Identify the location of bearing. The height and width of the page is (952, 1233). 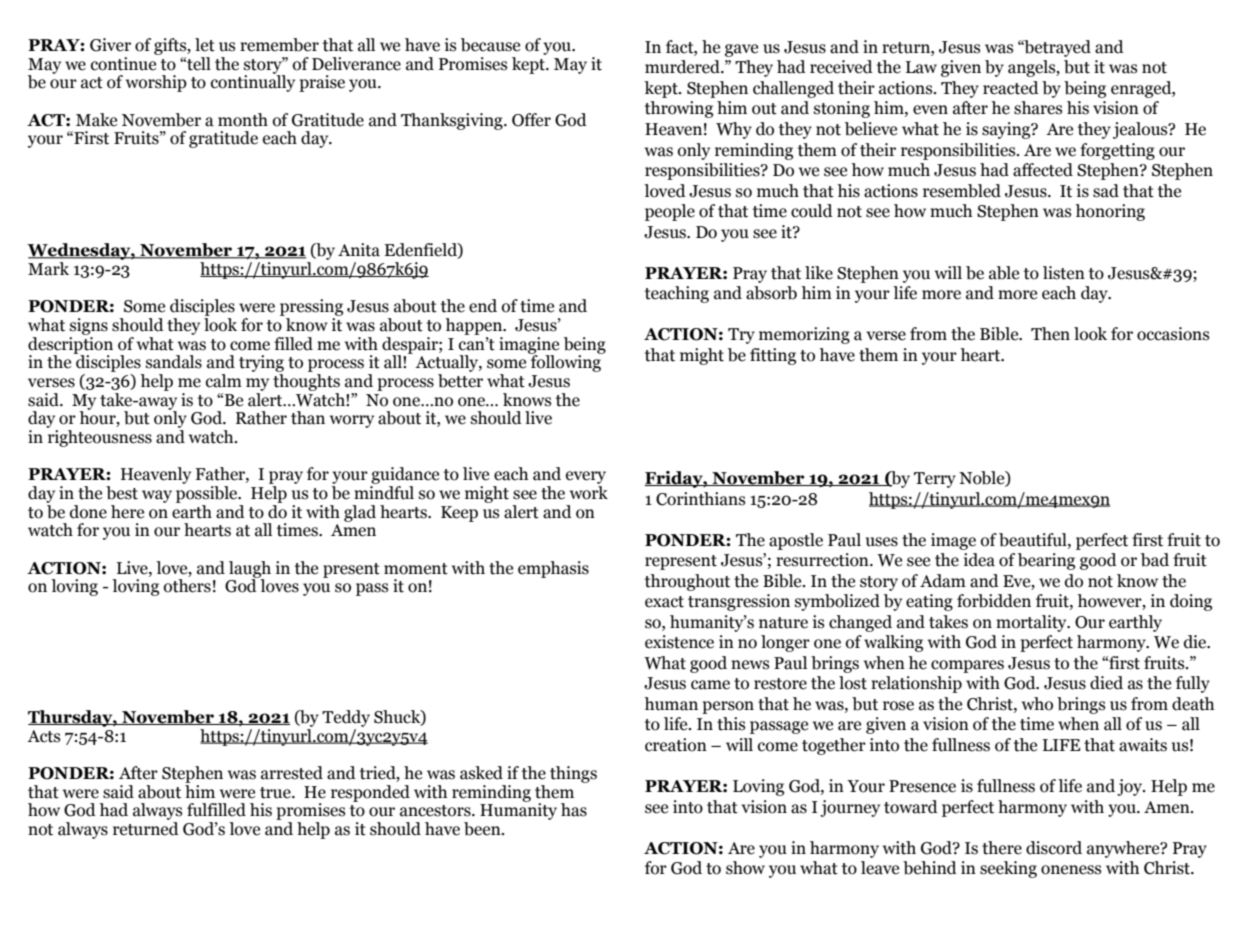
(1046, 561).
